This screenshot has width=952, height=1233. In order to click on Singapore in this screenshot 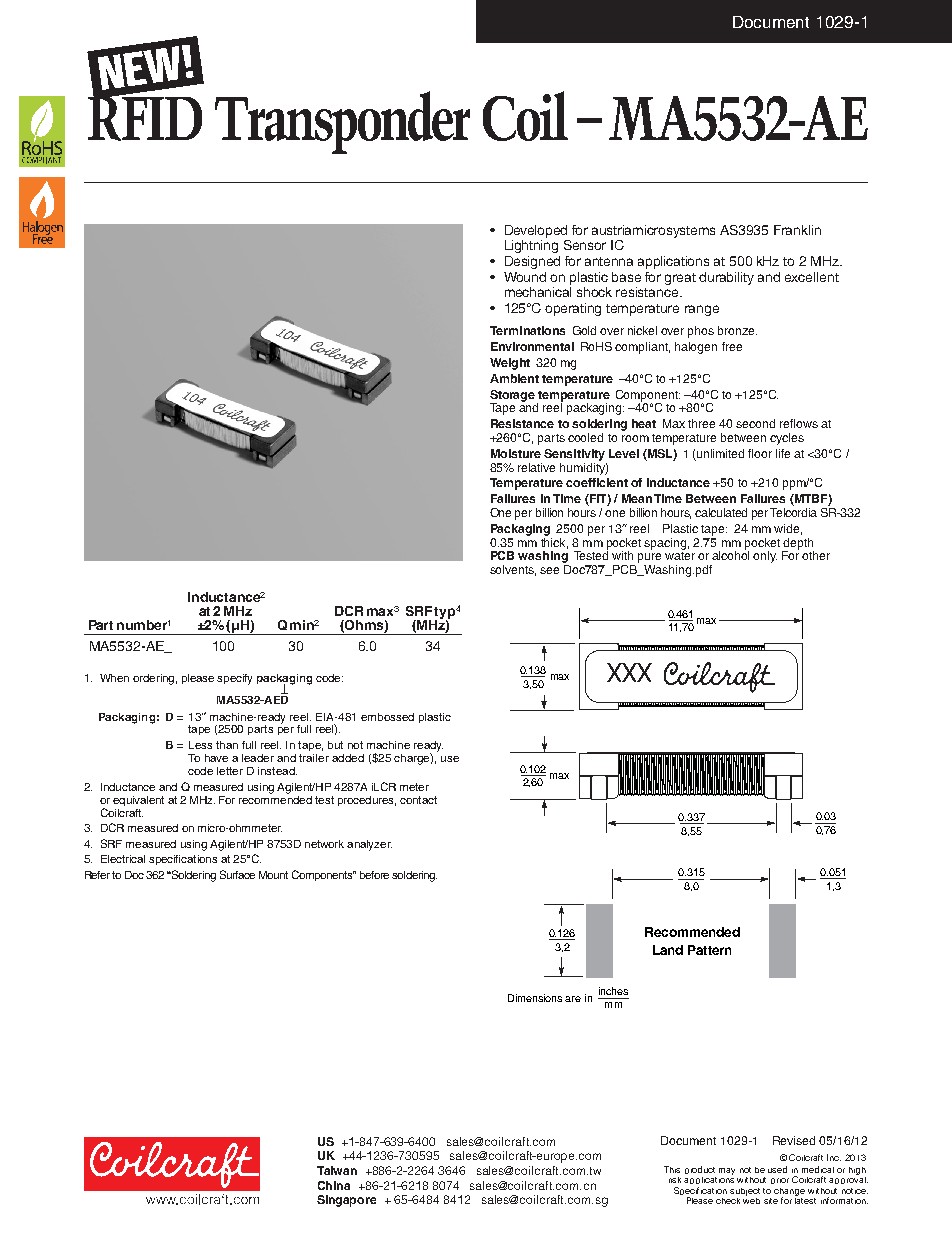, I will do `click(346, 1201)`.
